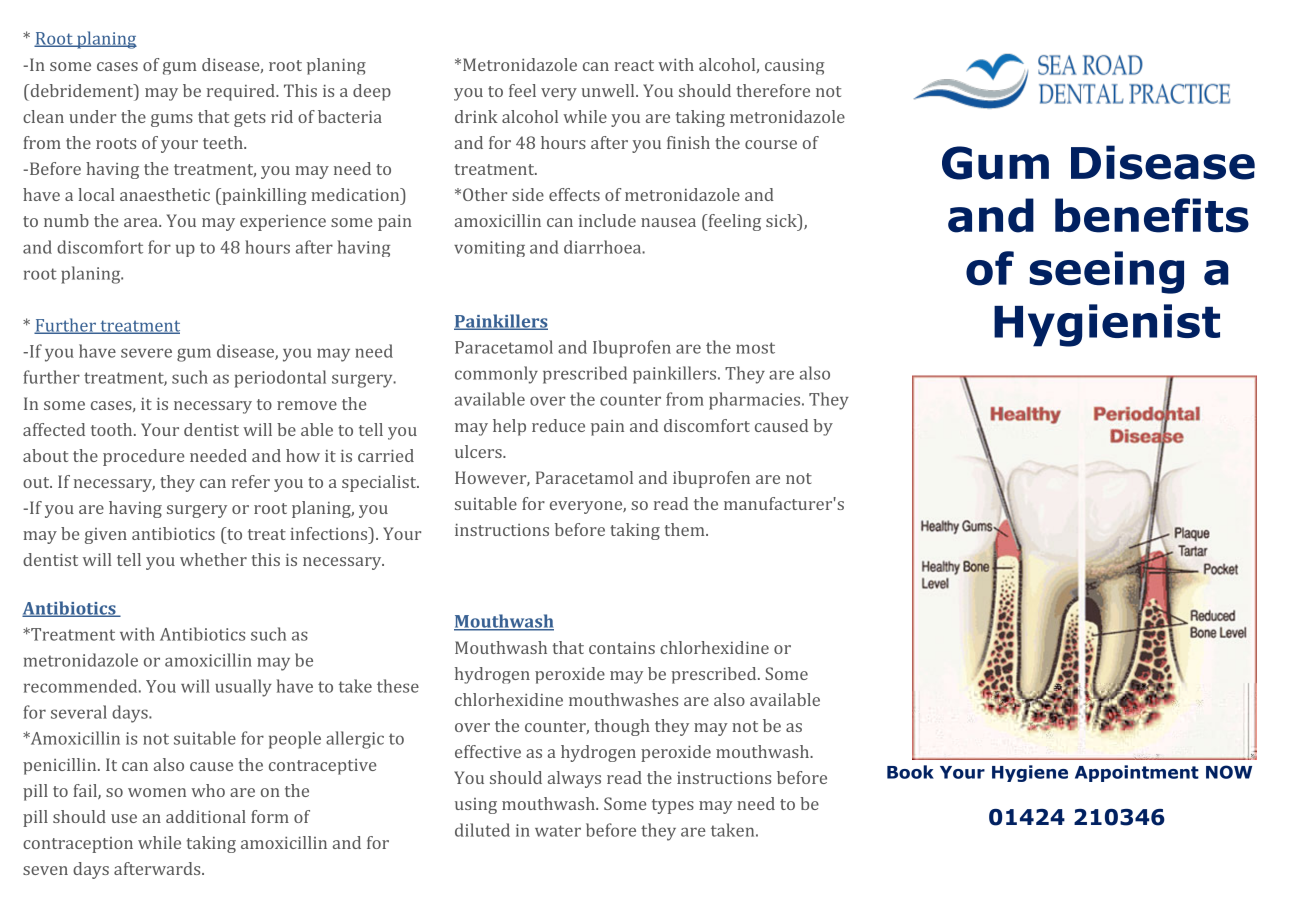 The height and width of the screenshot is (924, 1308). What do you see at coordinates (622, 648) in the screenshot?
I see `contains` at bounding box center [622, 648].
